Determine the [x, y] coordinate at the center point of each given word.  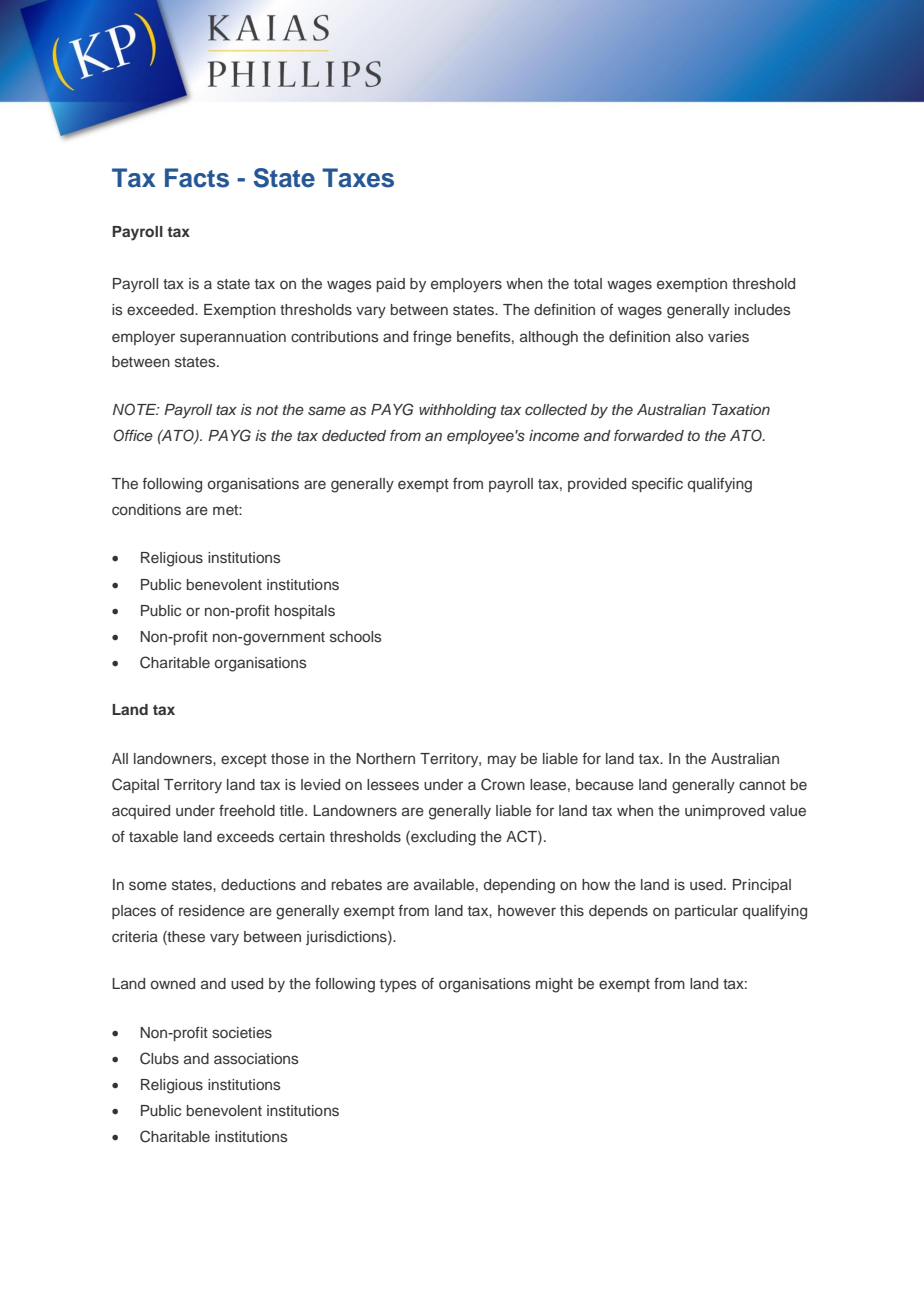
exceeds [245, 837]
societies [242, 1032]
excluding [442, 838]
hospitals [305, 612]
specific [657, 485]
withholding [457, 411]
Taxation [741, 409]
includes [763, 309]
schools [356, 636]
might [554, 985]
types [398, 985]
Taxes [358, 178]
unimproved [725, 812]
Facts [197, 178]
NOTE [136, 409]
